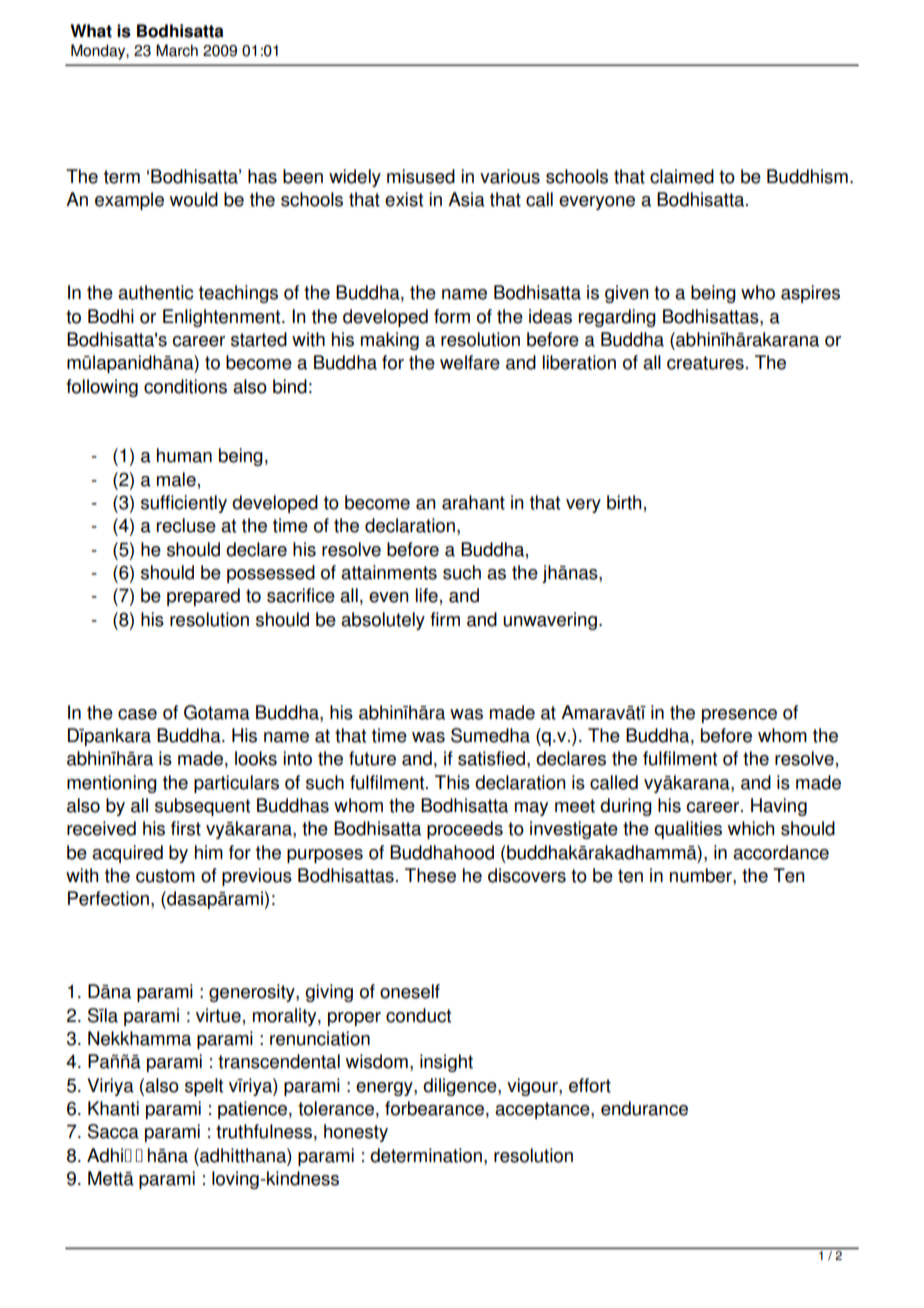 The height and width of the screenshot is (1308, 924). Describe the element at coordinates (185, 386) in the screenshot. I see `conditions` at that location.
